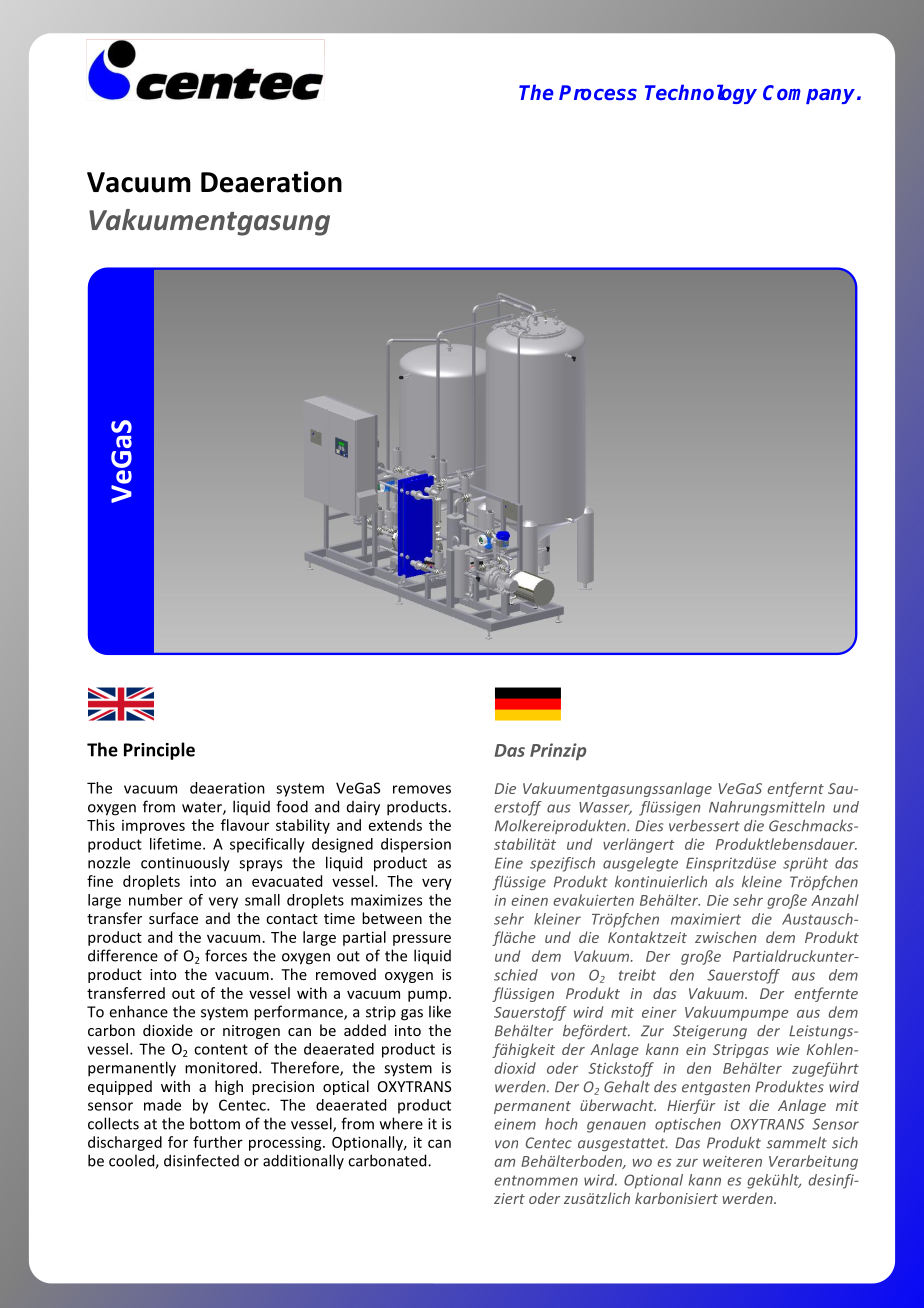  I want to click on weiteren, so click(732, 1161).
